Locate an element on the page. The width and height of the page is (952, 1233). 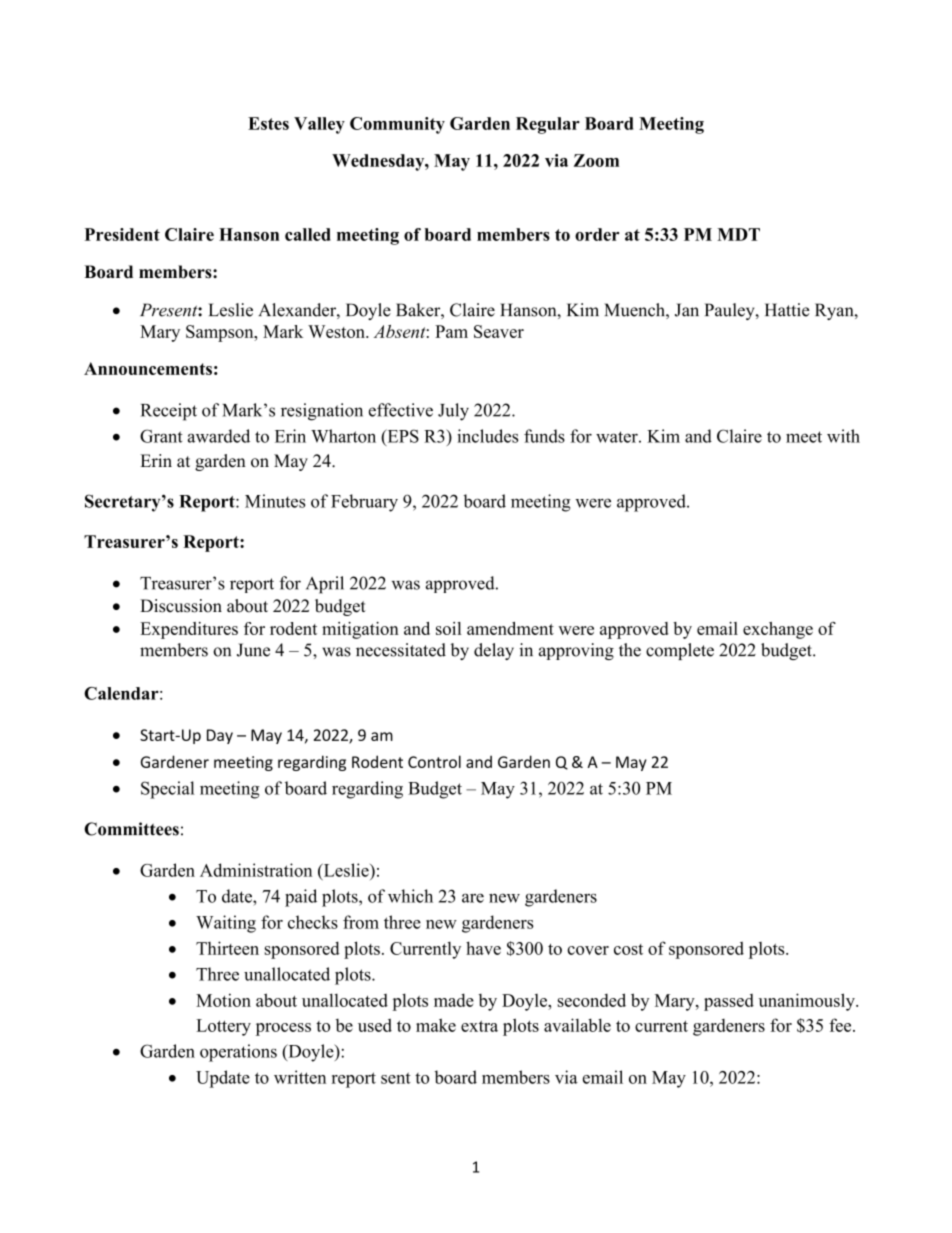
amendment is located at coordinates (510, 628).
